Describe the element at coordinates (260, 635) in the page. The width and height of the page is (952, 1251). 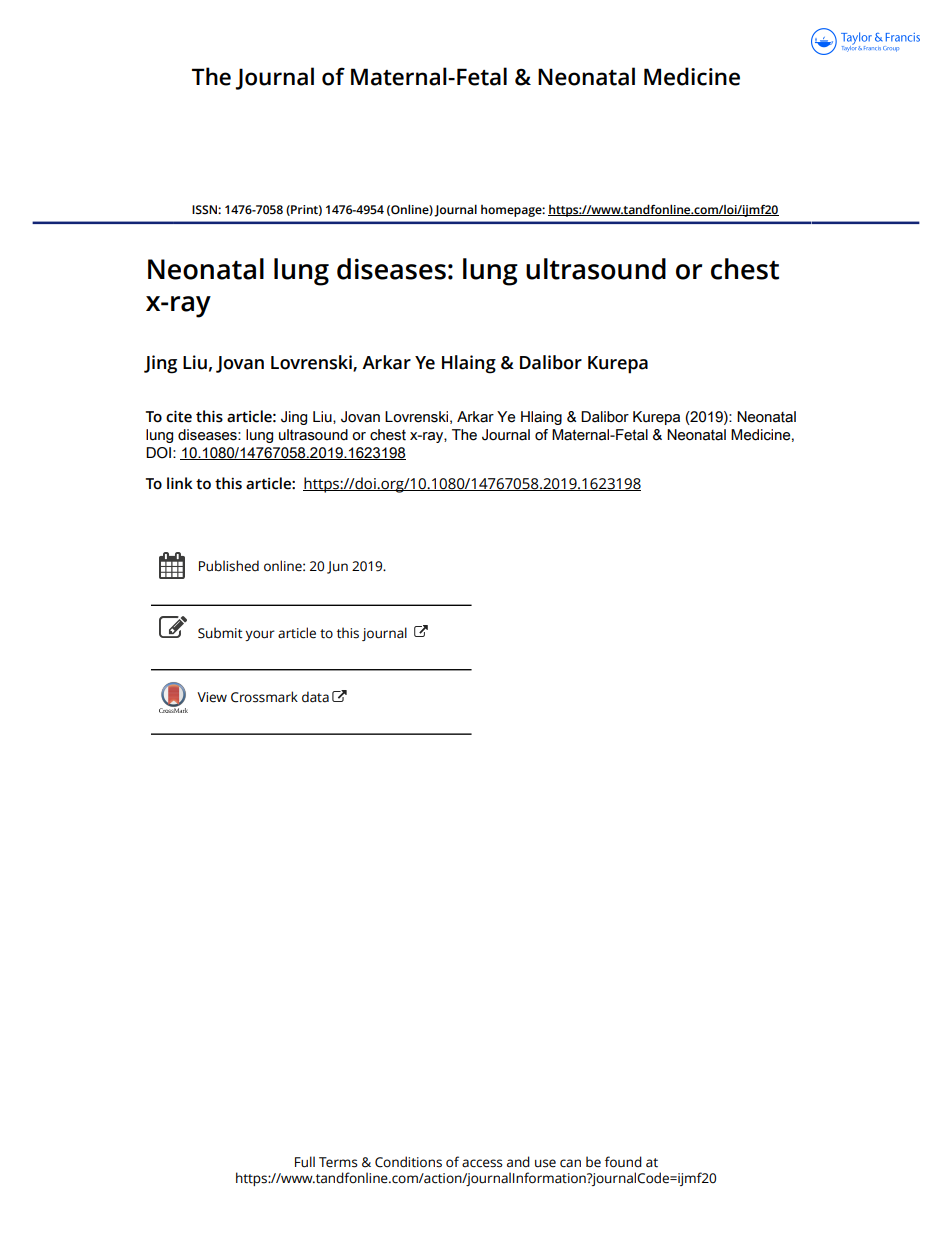
I see `your` at that location.
